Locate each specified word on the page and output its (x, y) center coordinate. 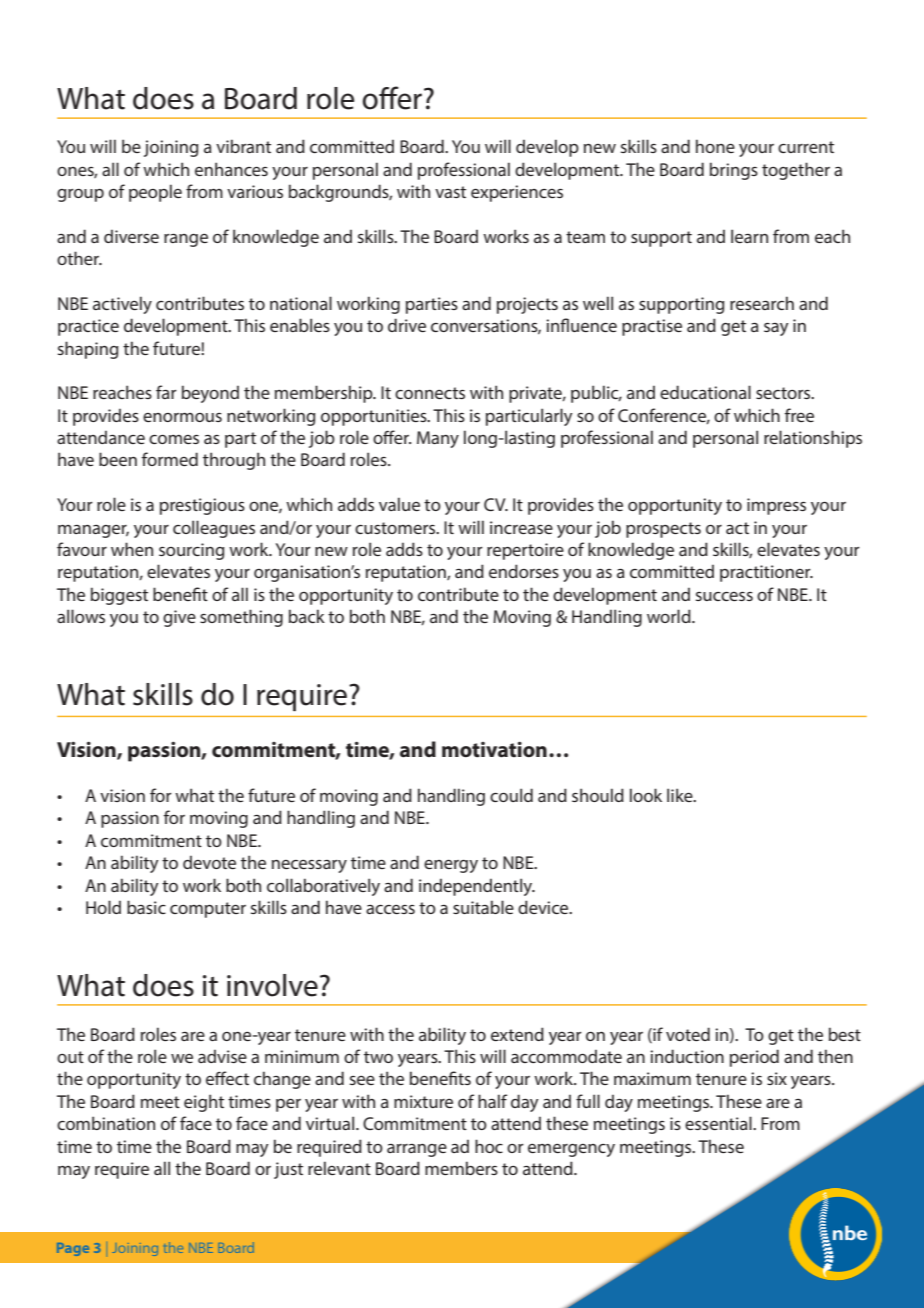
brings (734, 171)
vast (450, 192)
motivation (494, 749)
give (179, 618)
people (155, 193)
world (670, 616)
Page (73, 1249)
